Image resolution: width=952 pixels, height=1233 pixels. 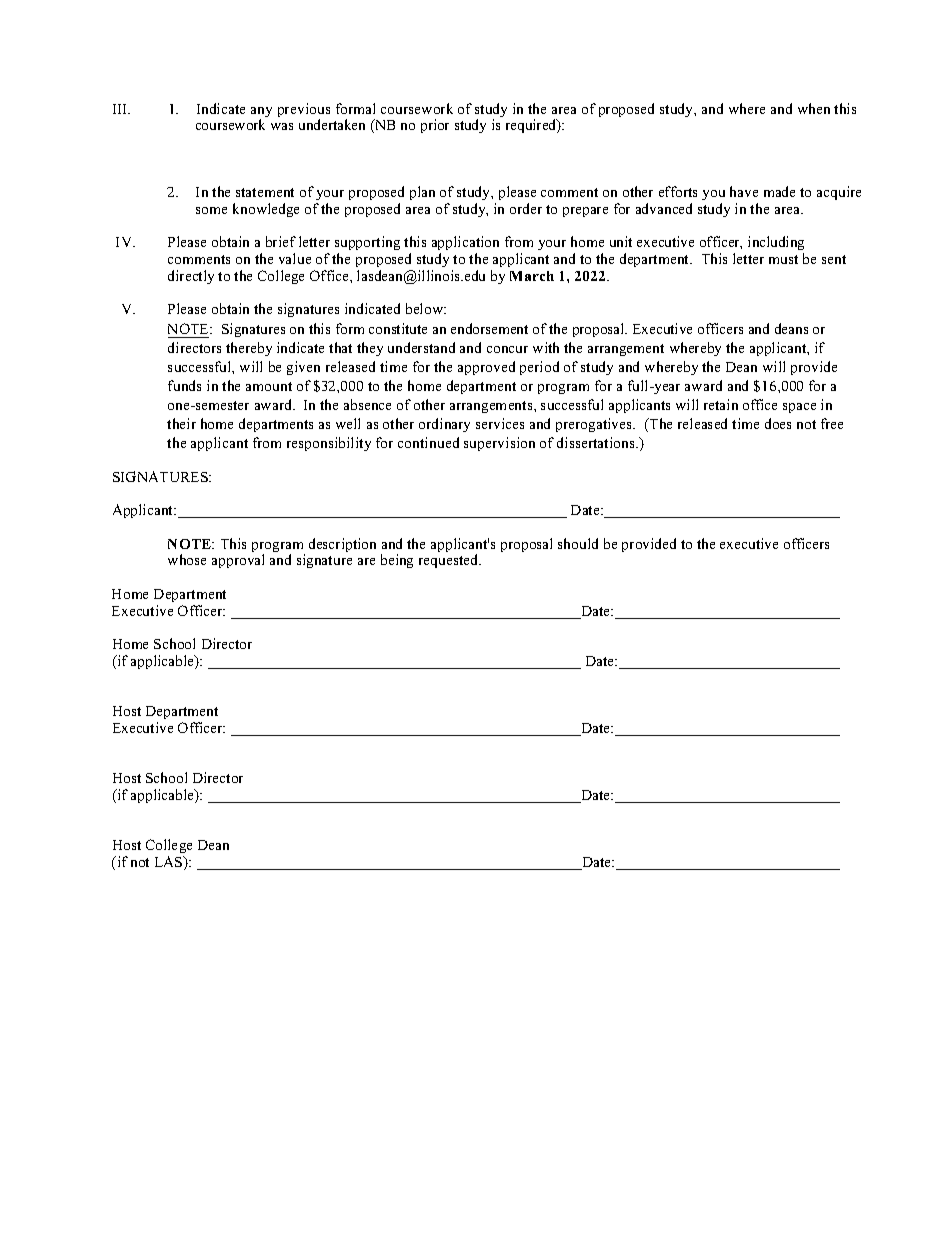 What do you see at coordinates (778, 423) in the screenshot?
I see `does` at bounding box center [778, 423].
